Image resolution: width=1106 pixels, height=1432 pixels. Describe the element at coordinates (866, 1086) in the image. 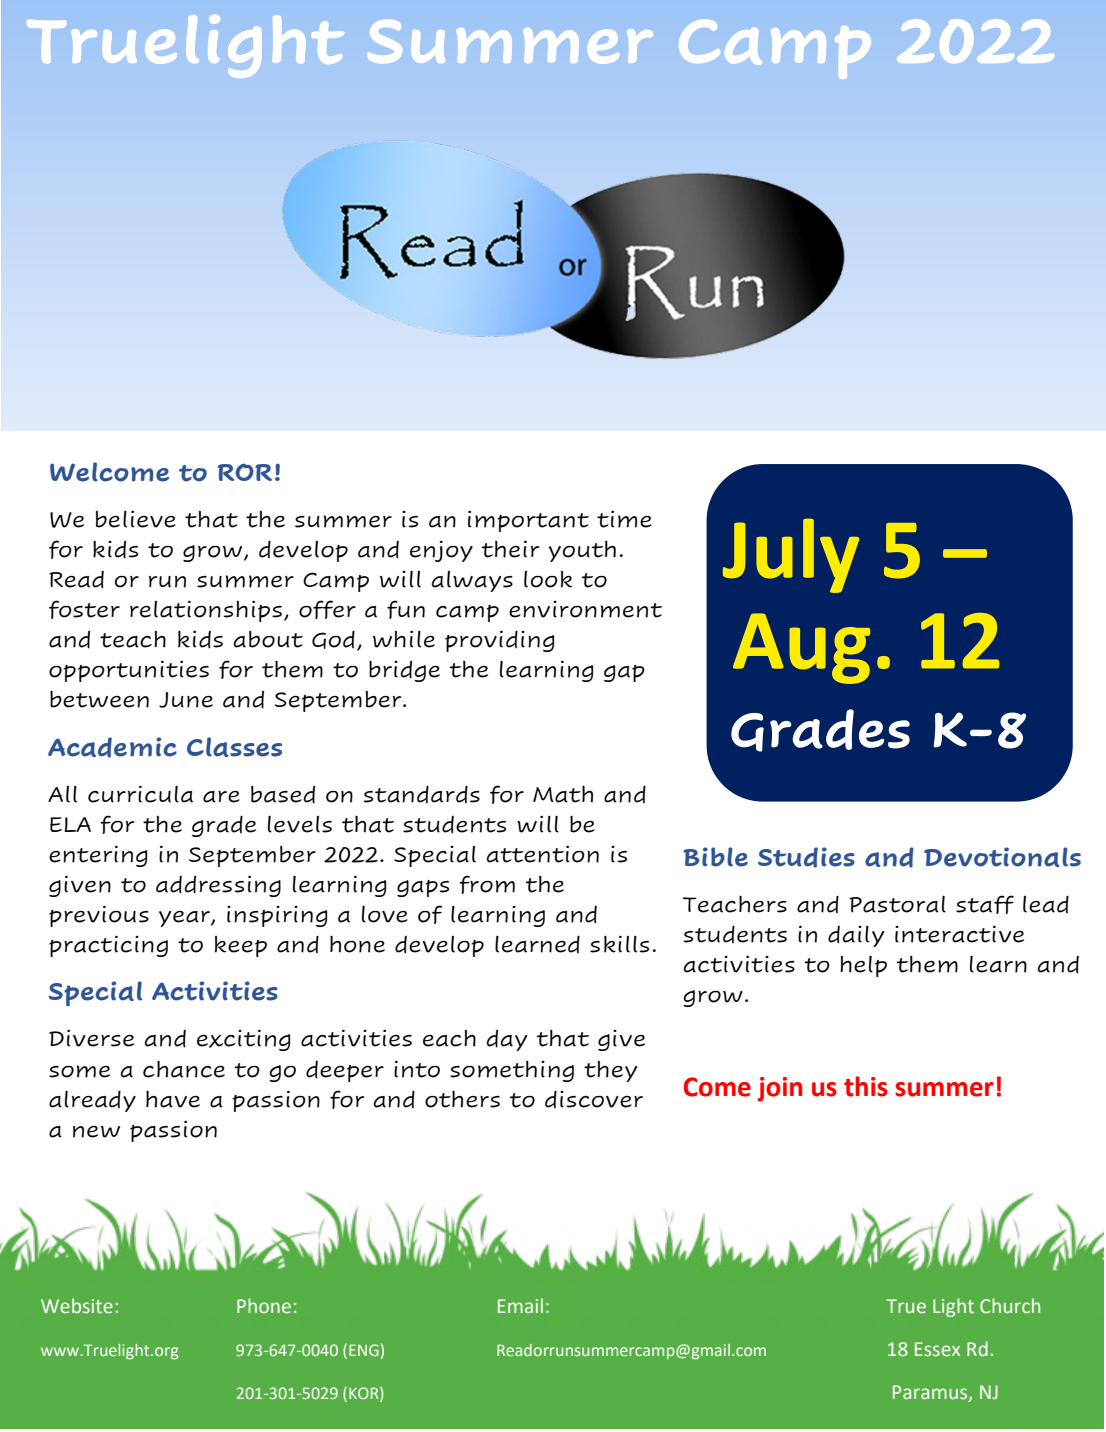

I see `this` at that location.
